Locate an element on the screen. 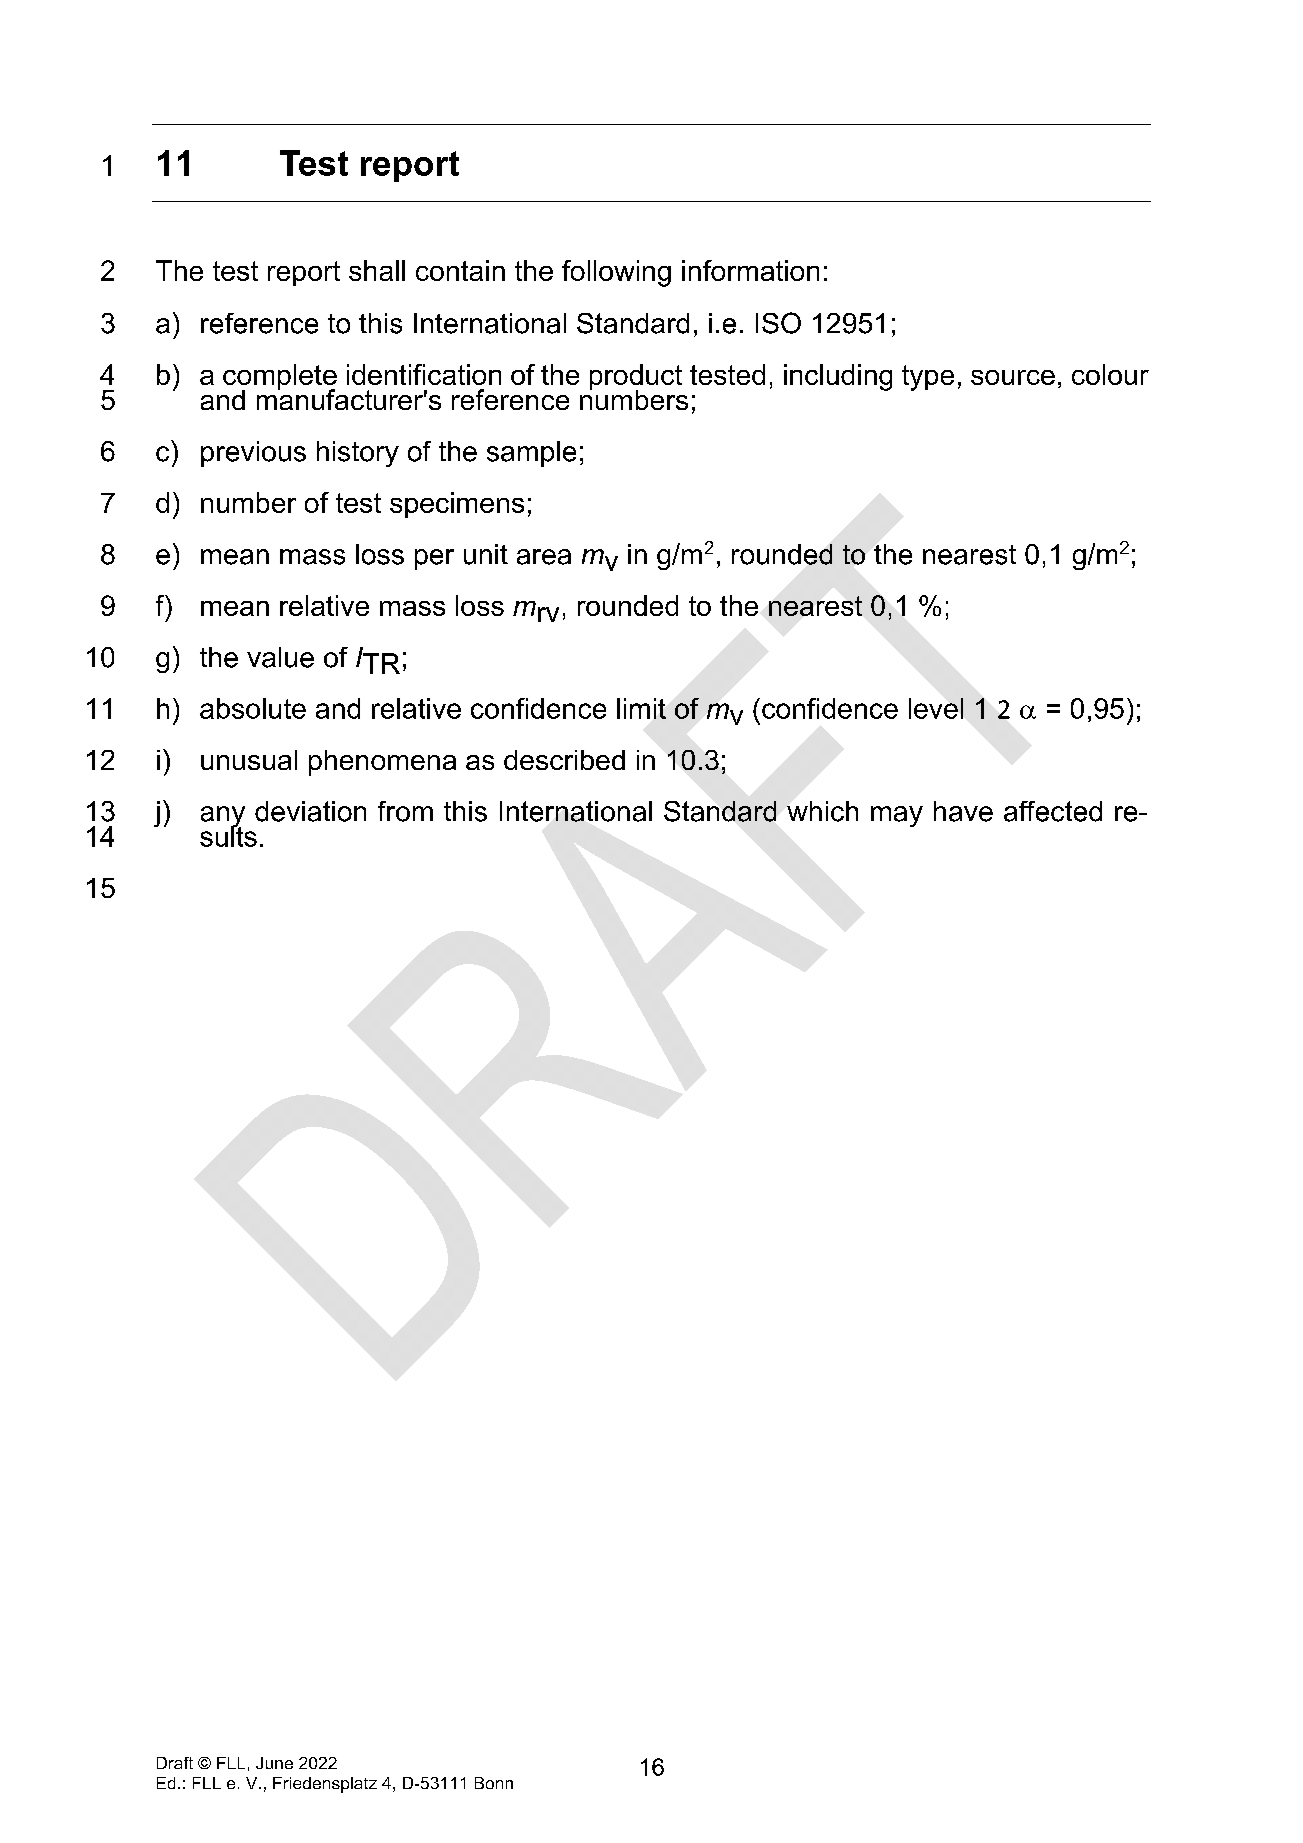  which is located at coordinates (822, 811).
